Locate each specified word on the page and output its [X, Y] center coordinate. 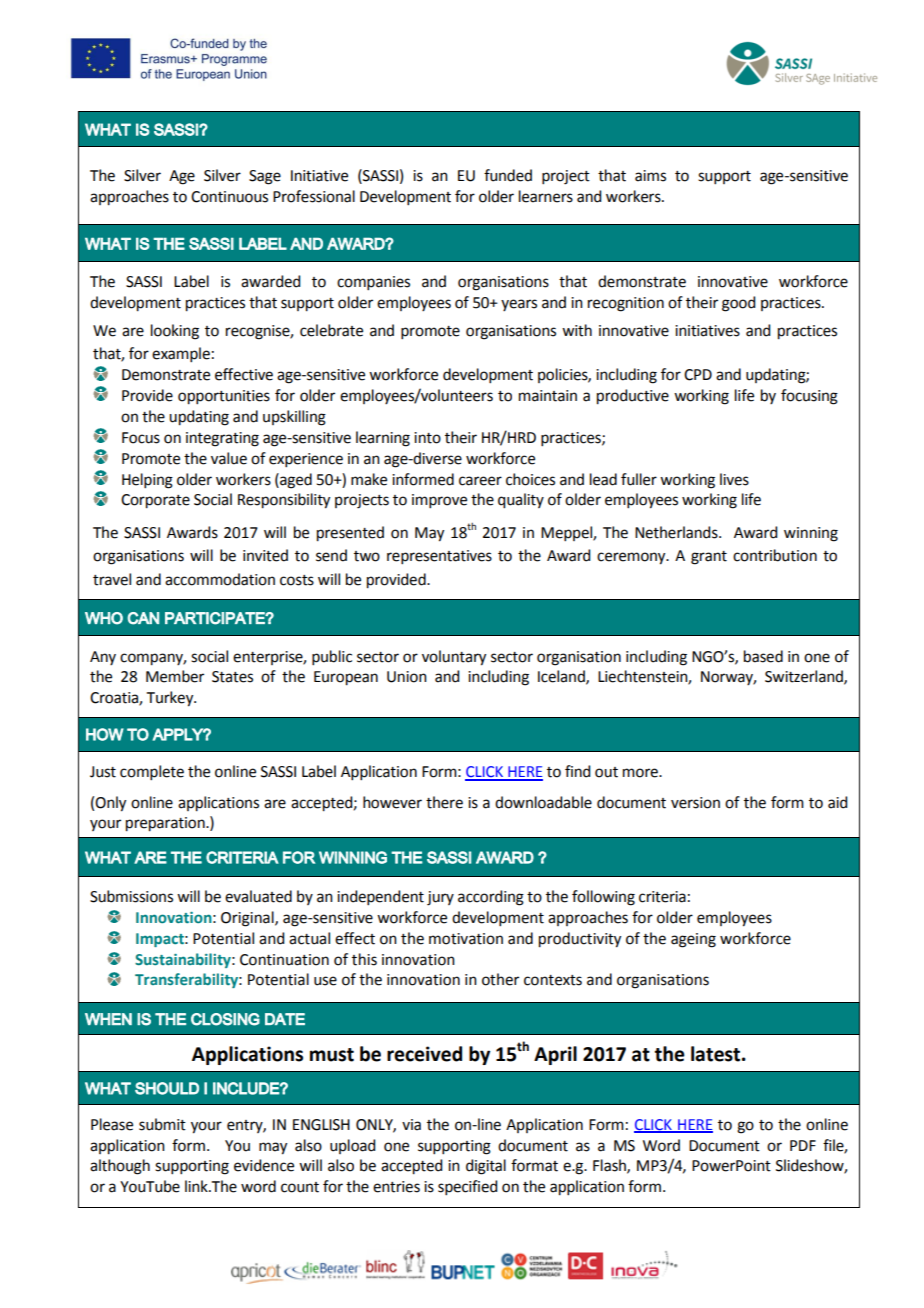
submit [162, 1124]
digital [486, 1167]
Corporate [155, 501]
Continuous [229, 197]
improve [439, 501]
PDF [803, 1145]
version [695, 803]
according [491, 898]
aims [650, 176]
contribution [775, 555]
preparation [166, 824]
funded [508, 175]
